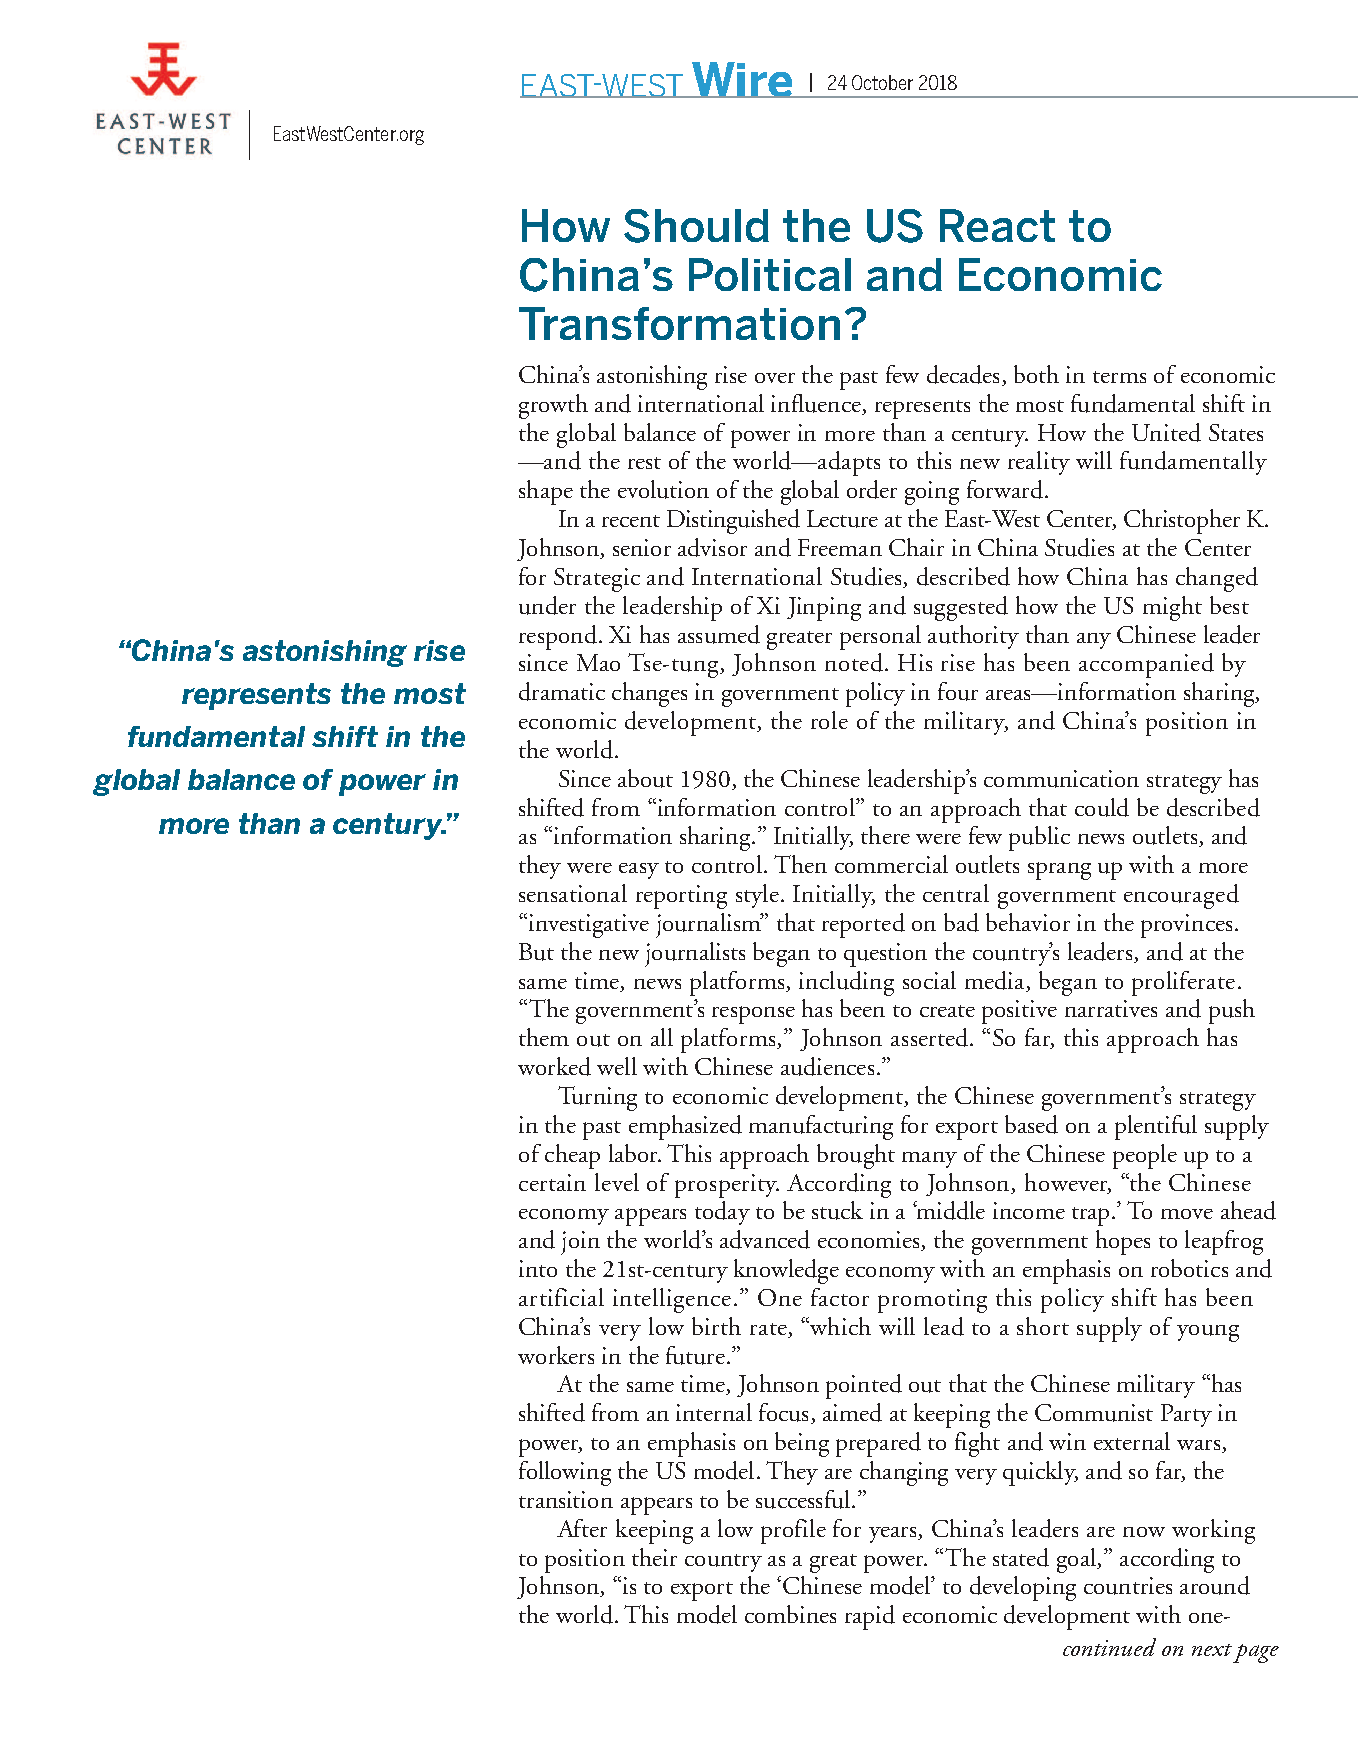 The width and height of the screenshot is (1358, 1758). I want to click on promoting, so click(932, 1301).
